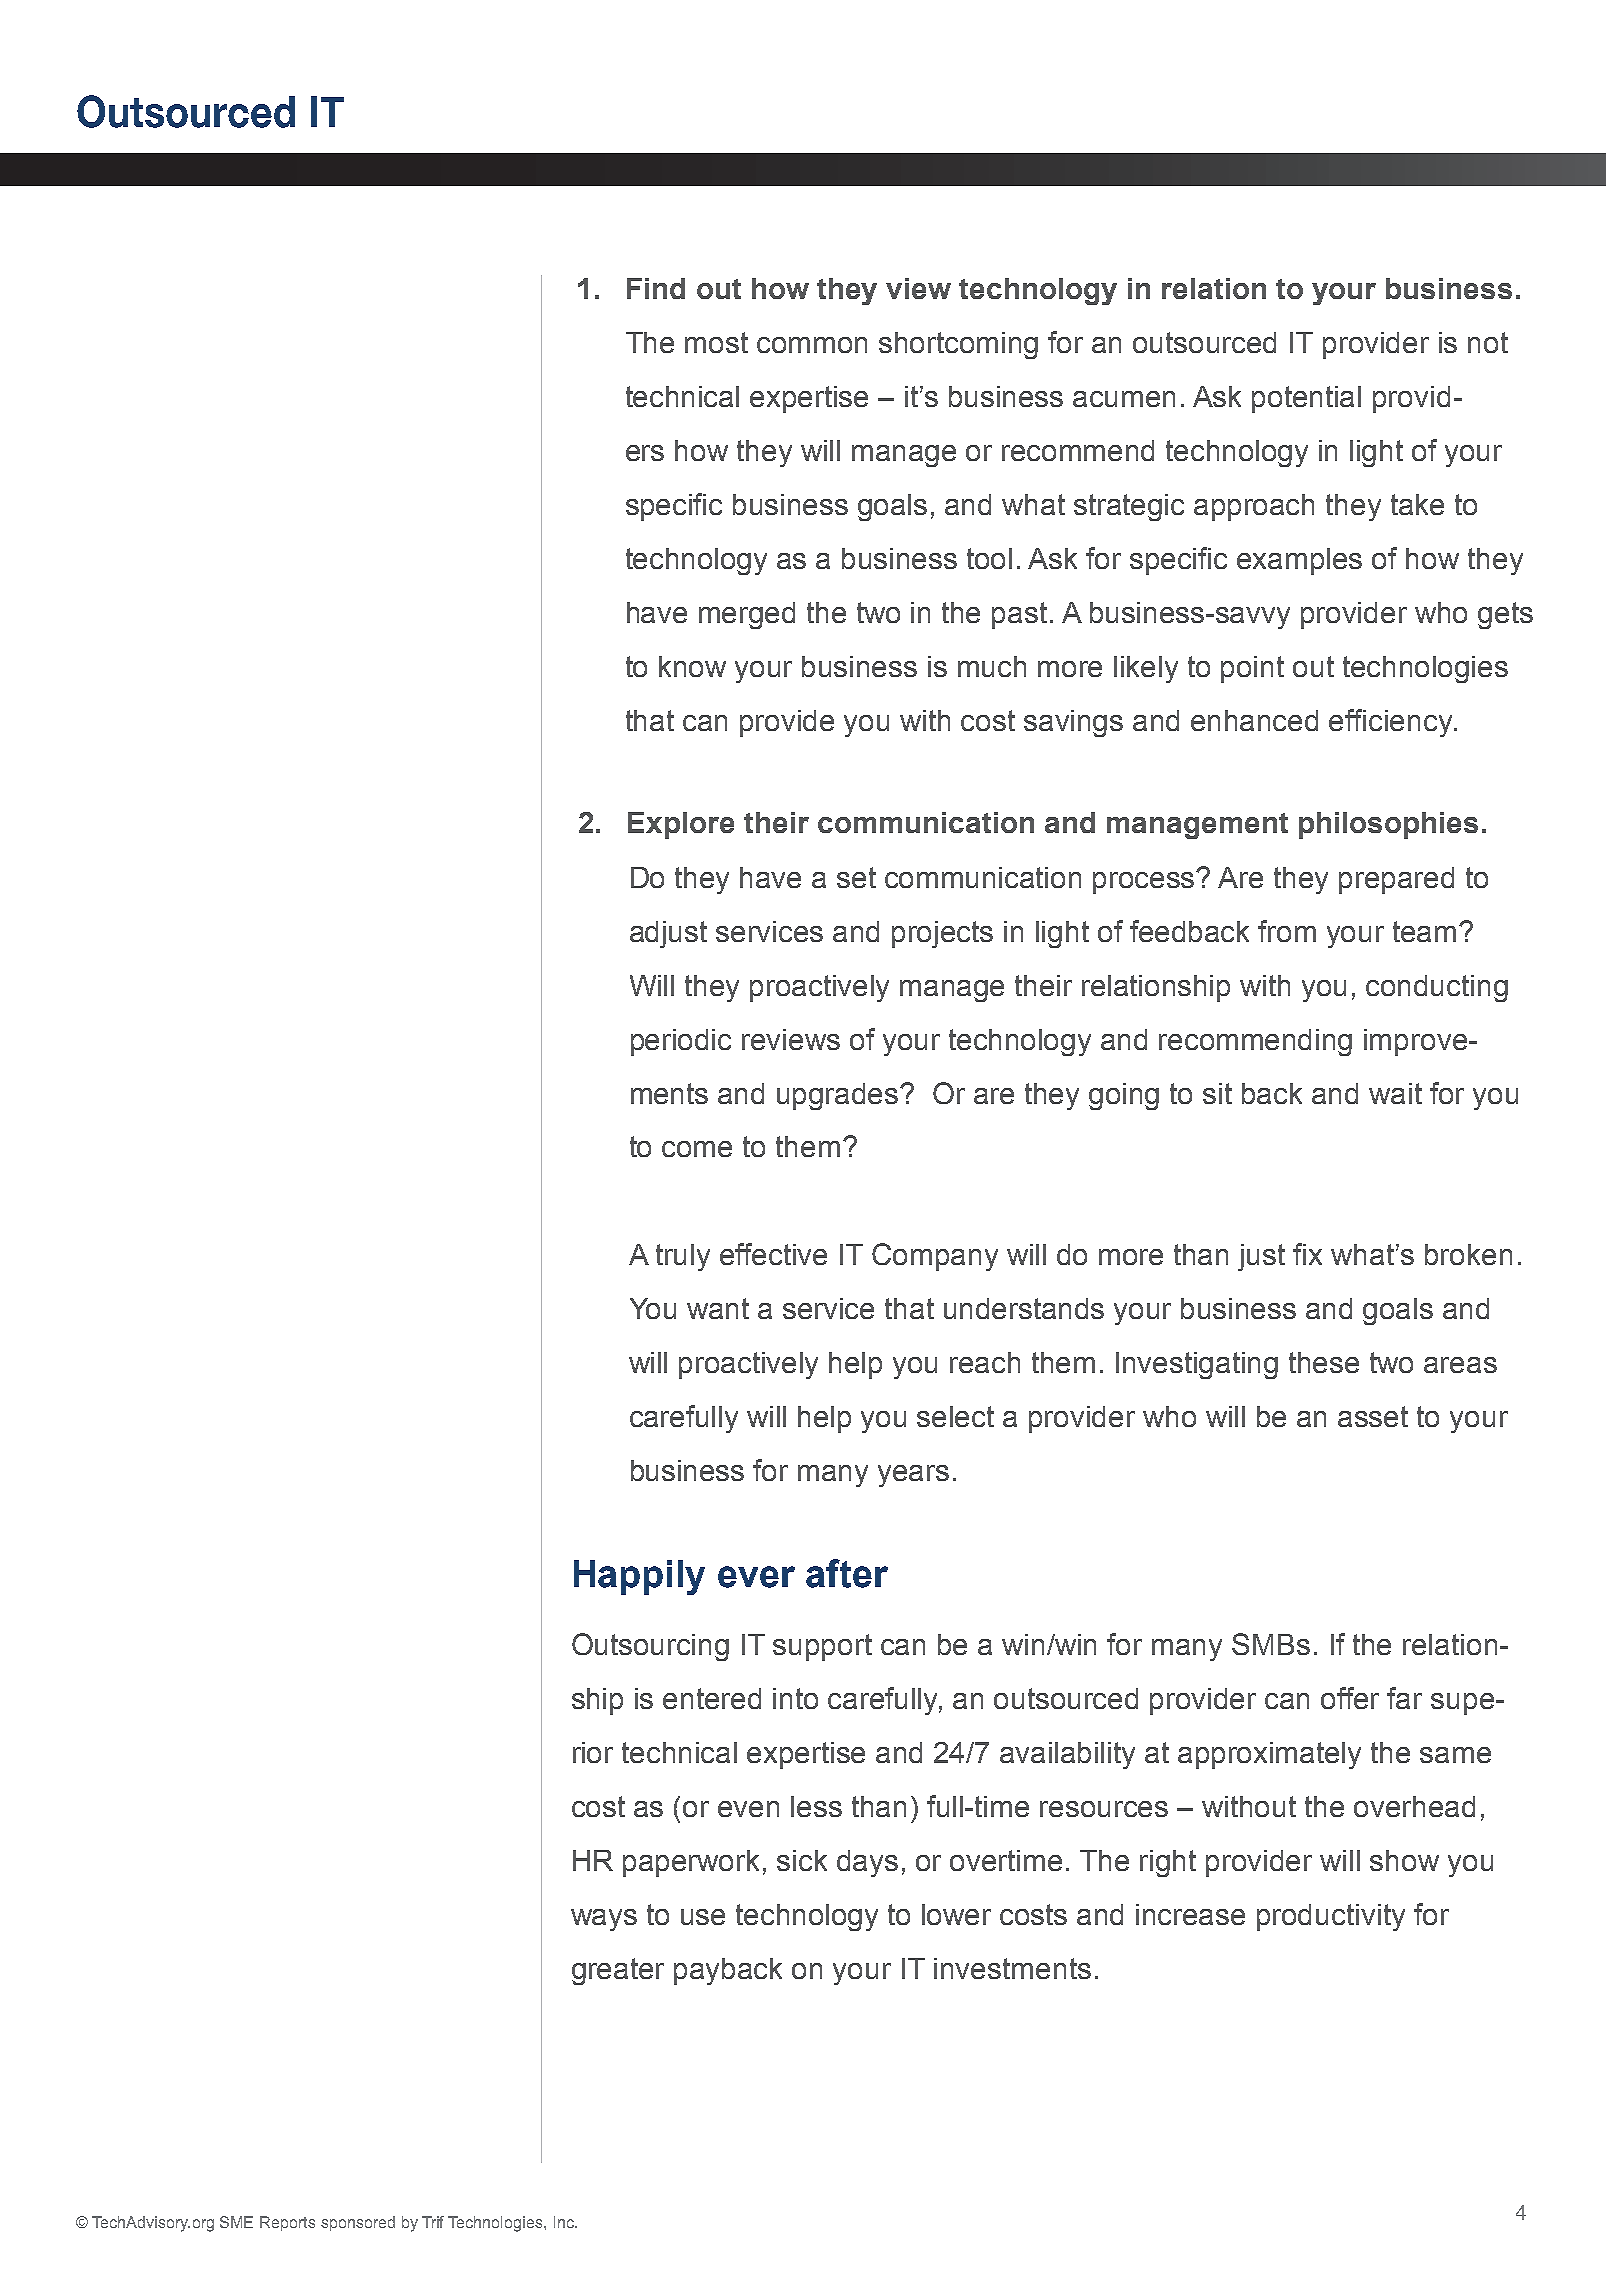  What do you see at coordinates (1306, 399) in the page?
I see `potential` at bounding box center [1306, 399].
